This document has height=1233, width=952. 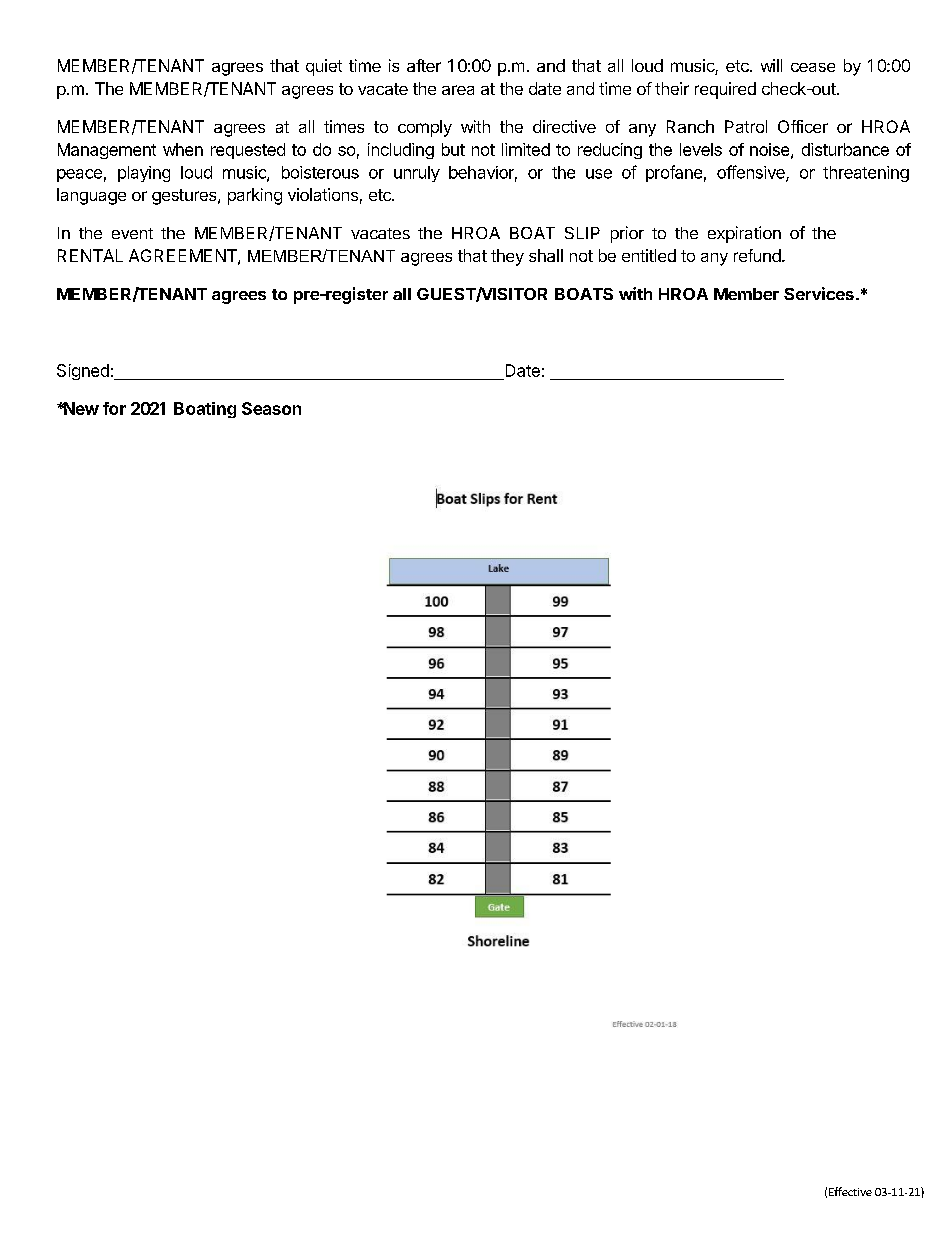 What do you see at coordinates (90, 255) in the document?
I see `RENTAL` at bounding box center [90, 255].
